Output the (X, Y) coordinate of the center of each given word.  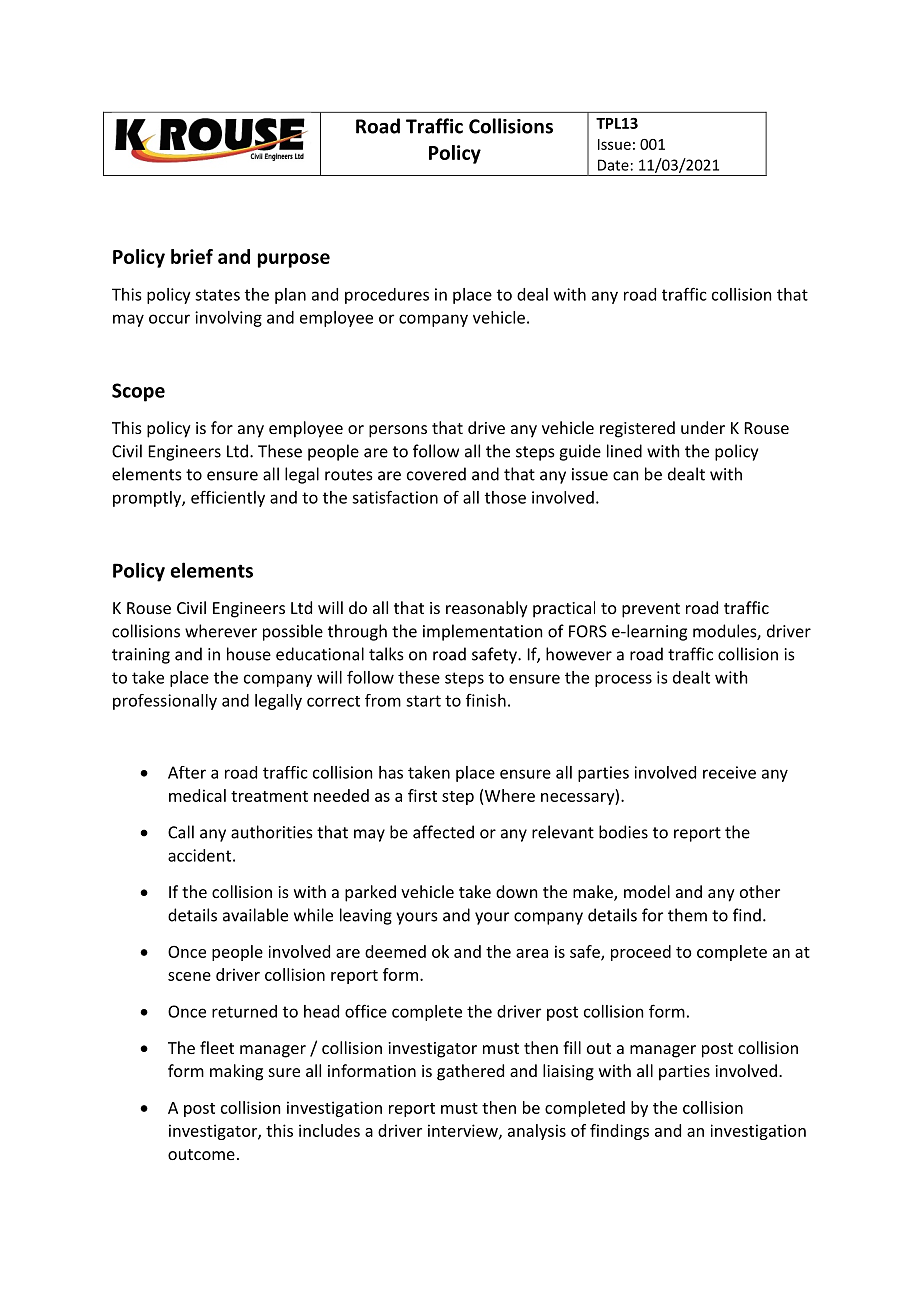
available (255, 915)
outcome (201, 1154)
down (516, 891)
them (687, 915)
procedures (387, 296)
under (703, 427)
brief (192, 256)
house (249, 654)
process (623, 680)
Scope (138, 392)
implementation (482, 632)
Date (613, 165)
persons (398, 431)
